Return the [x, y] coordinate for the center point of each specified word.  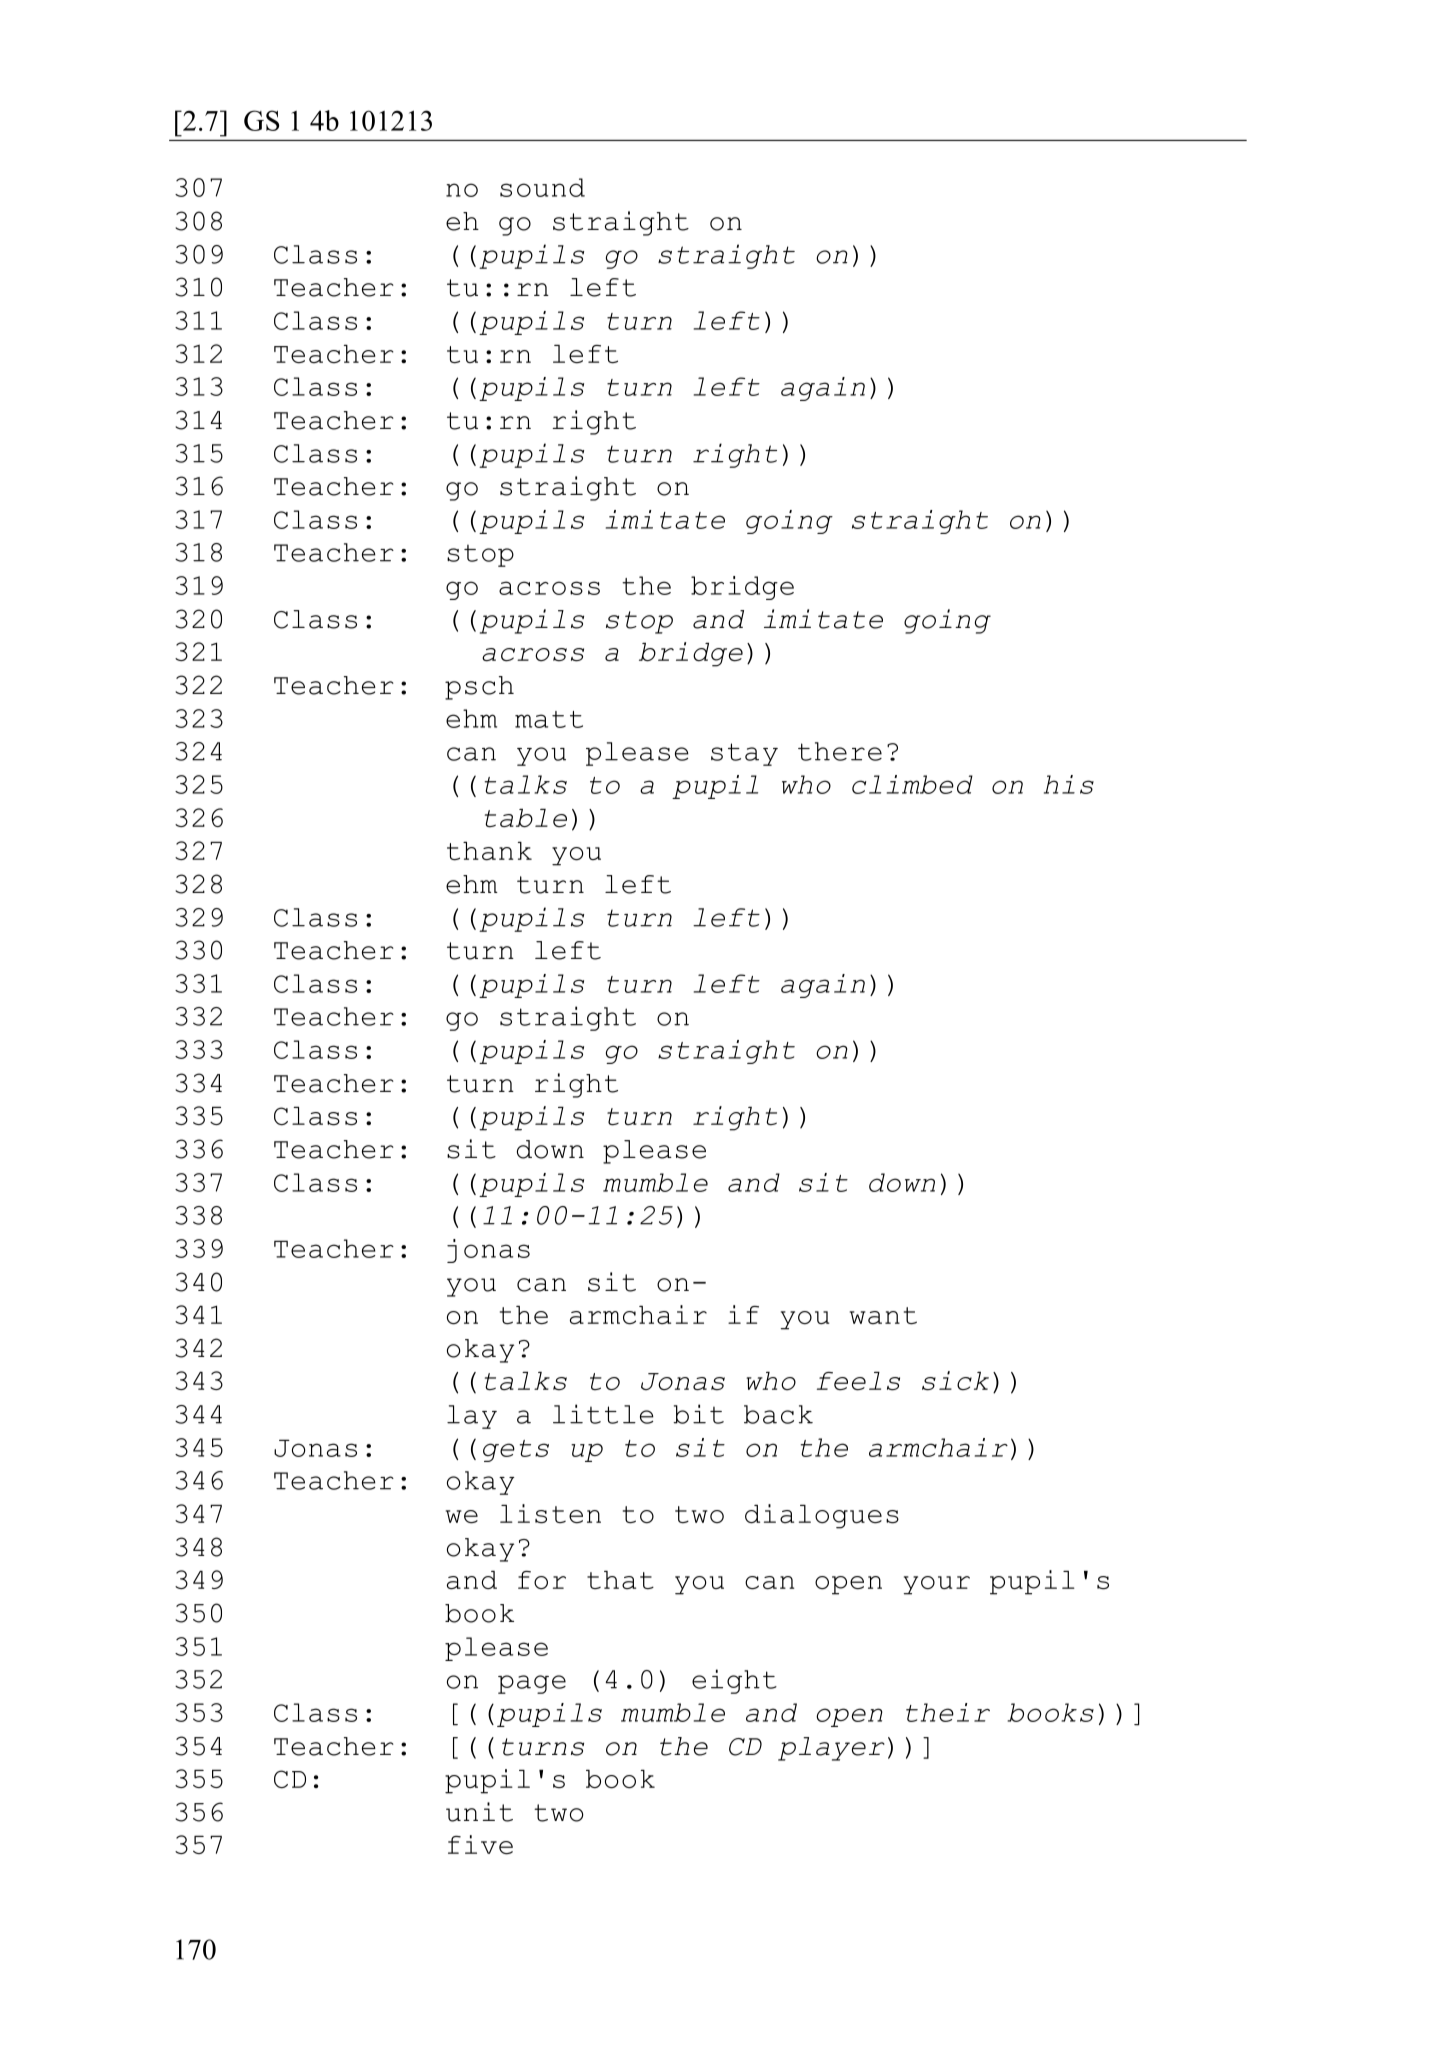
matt [549, 719]
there [840, 751]
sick [955, 1381]
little [603, 1414]
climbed [912, 784]
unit [479, 1812]
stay [744, 754]
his [1069, 784]
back [778, 1414]
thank [489, 851]
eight [734, 1681]
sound [542, 187]
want [883, 1316]
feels [858, 1381]
